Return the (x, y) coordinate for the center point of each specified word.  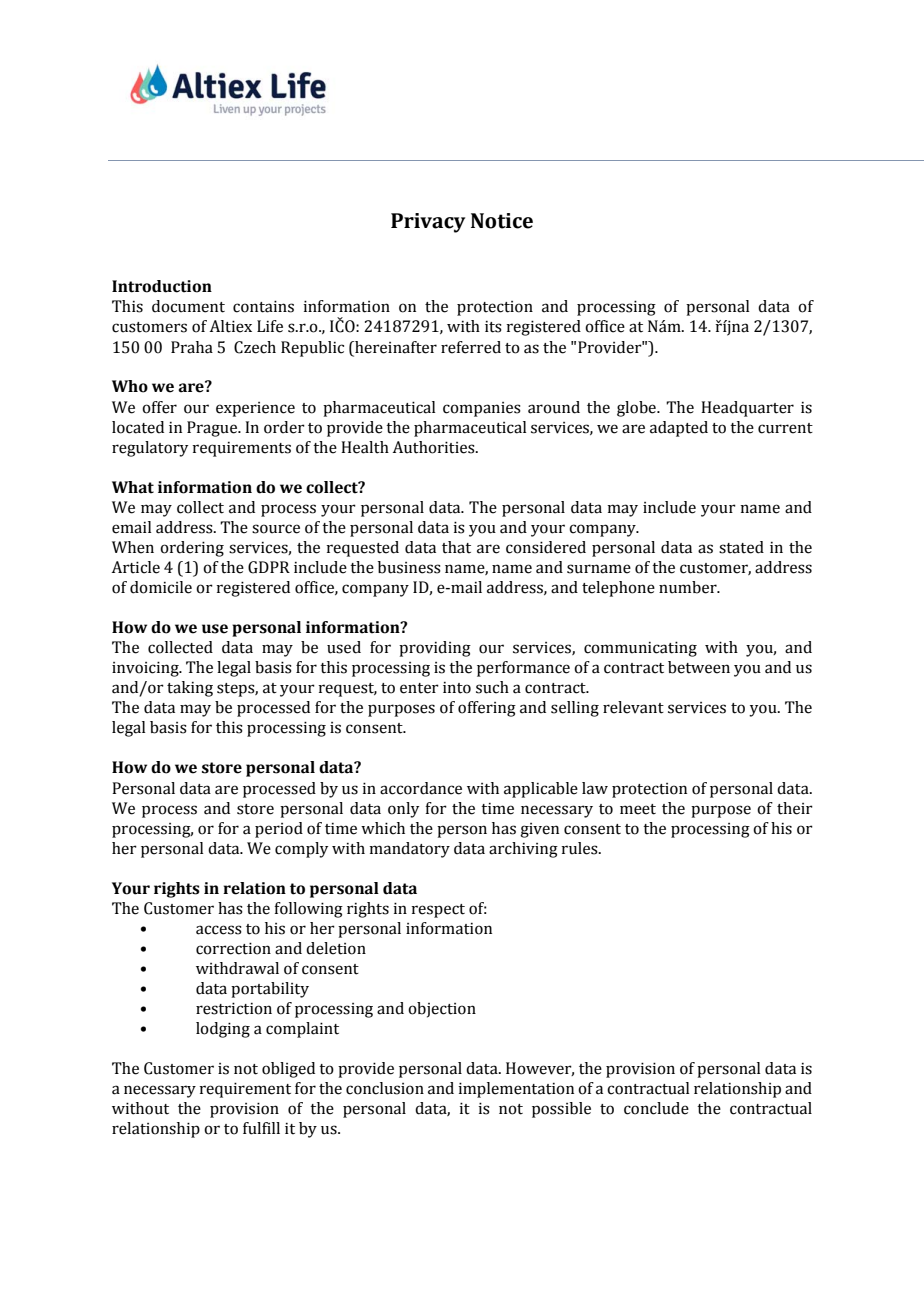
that (456, 547)
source (276, 529)
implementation (516, 1090)
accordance (421, 788)
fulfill (261, 1128)
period (279, 830)
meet (638, 809)
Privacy (428, 223)
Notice (502, 221)
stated (741, 547)
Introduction (162, 286)
